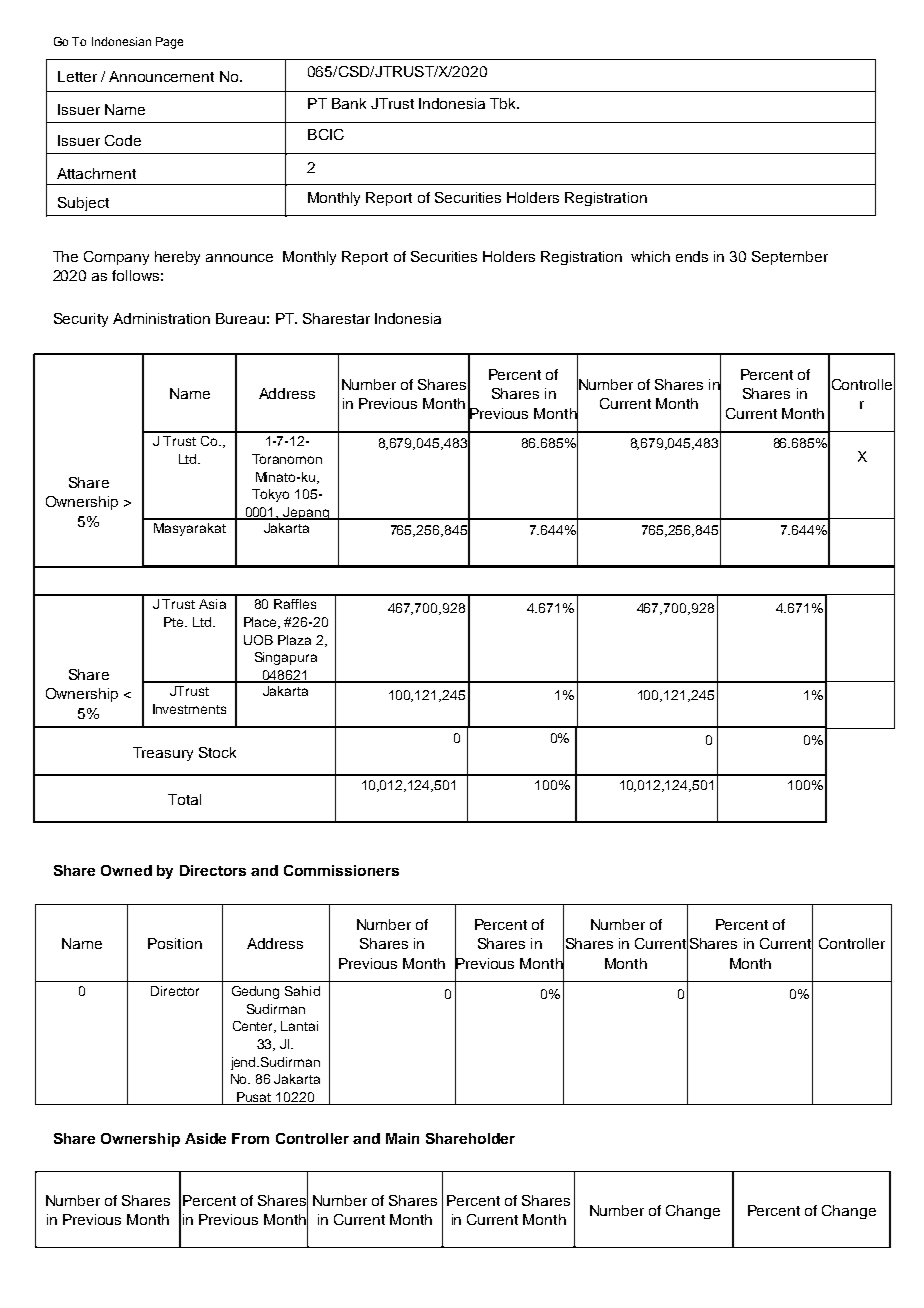  I want to click on which, so click(650, 256).
